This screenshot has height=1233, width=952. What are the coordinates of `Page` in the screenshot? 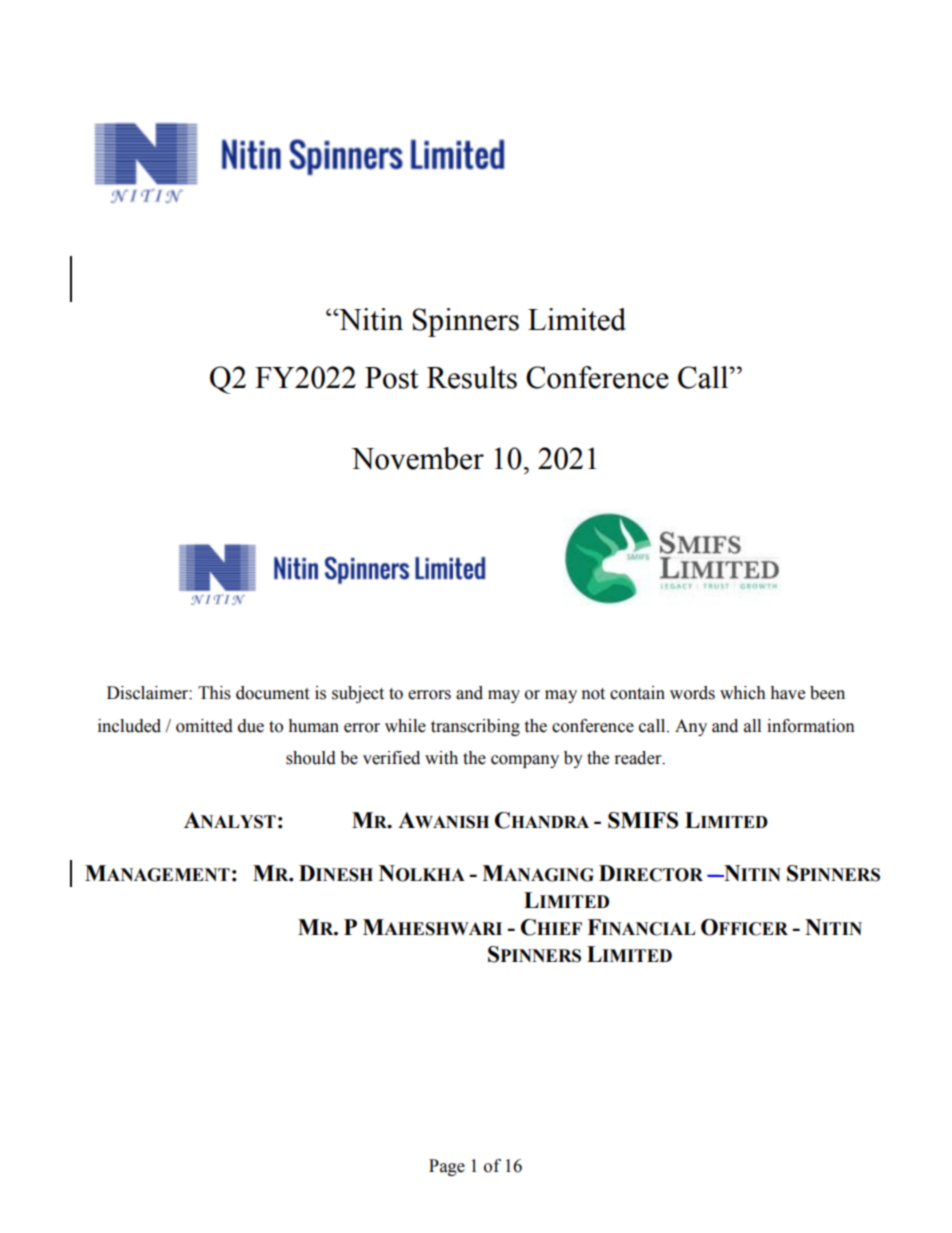 It's located at (447, 1167).
